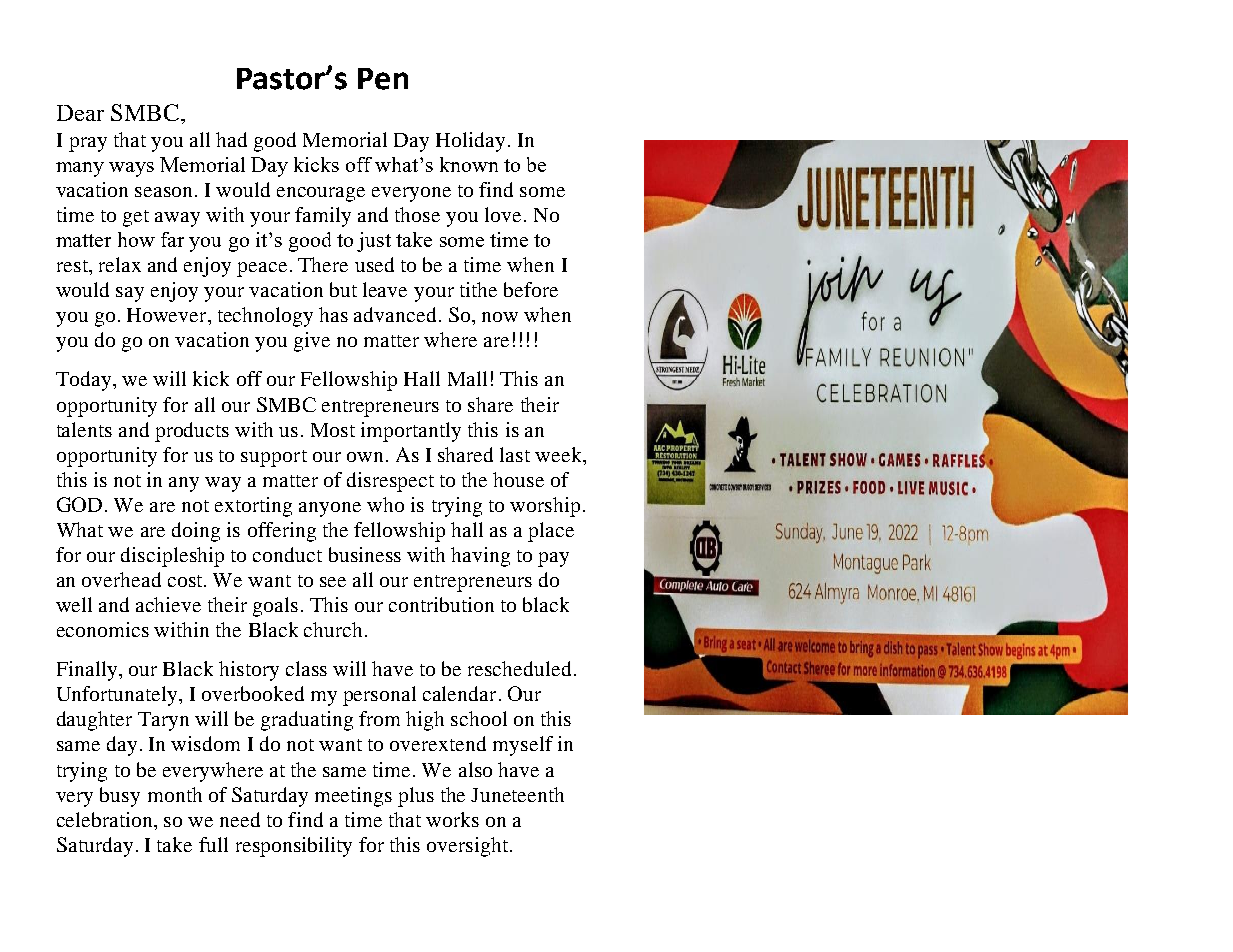 The image size is (1233, 952). I want to click on Dear, so click(80, 113).
